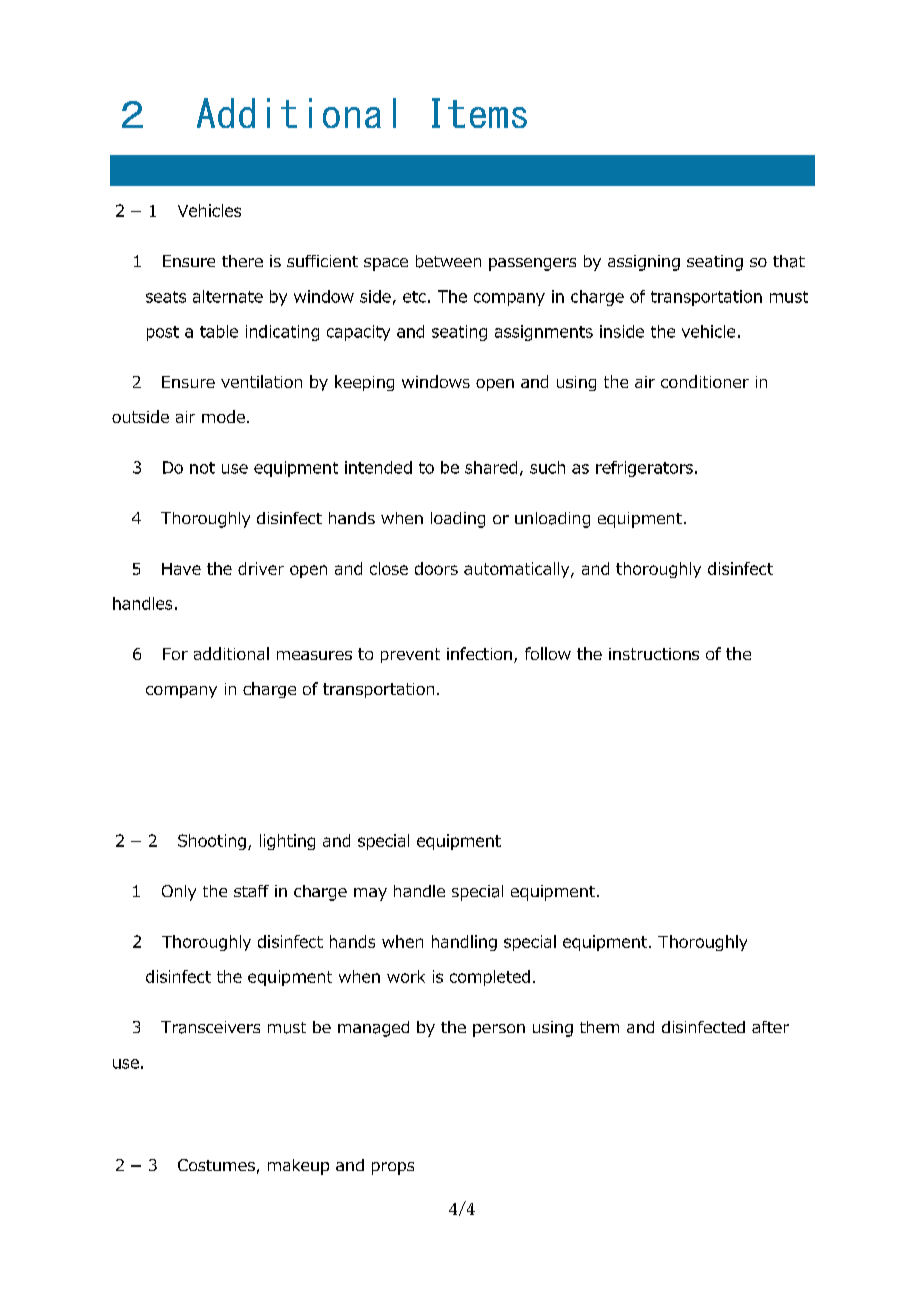  Describe the element at coordinates (216, 1165) in the screenshot. I see `Costumes` at that location.
